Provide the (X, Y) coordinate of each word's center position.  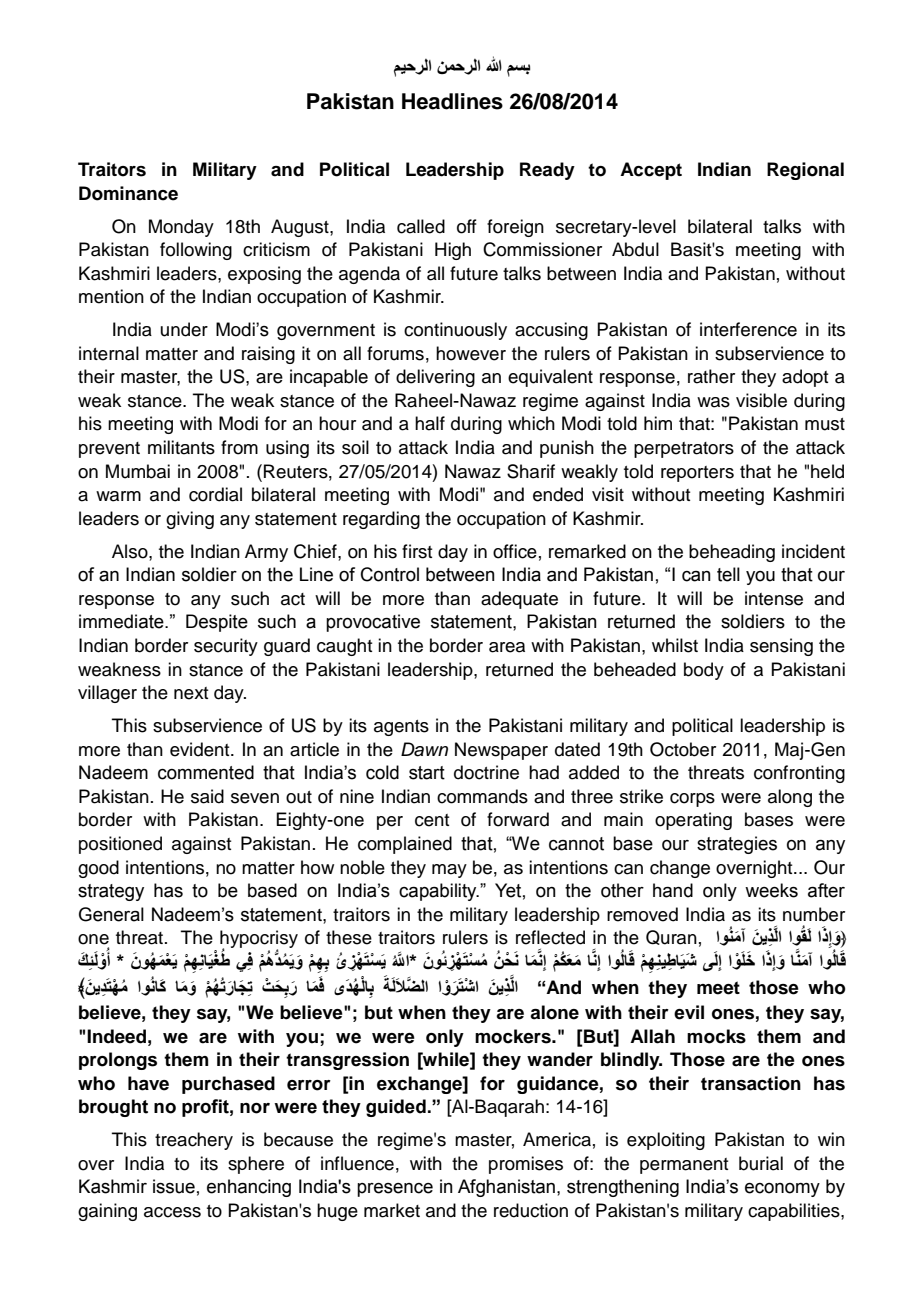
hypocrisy (259, 940)
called (421, 226)
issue (174, 1186)
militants (181, 447)
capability (439, 892)
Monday (181, 228)
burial (761, 1163)
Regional (805, 171)
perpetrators (684, 450)
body (704, 671)
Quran (671, 937)
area (507, 647)
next (191, 693)
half (430, 423)
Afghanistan (506, 1188)
